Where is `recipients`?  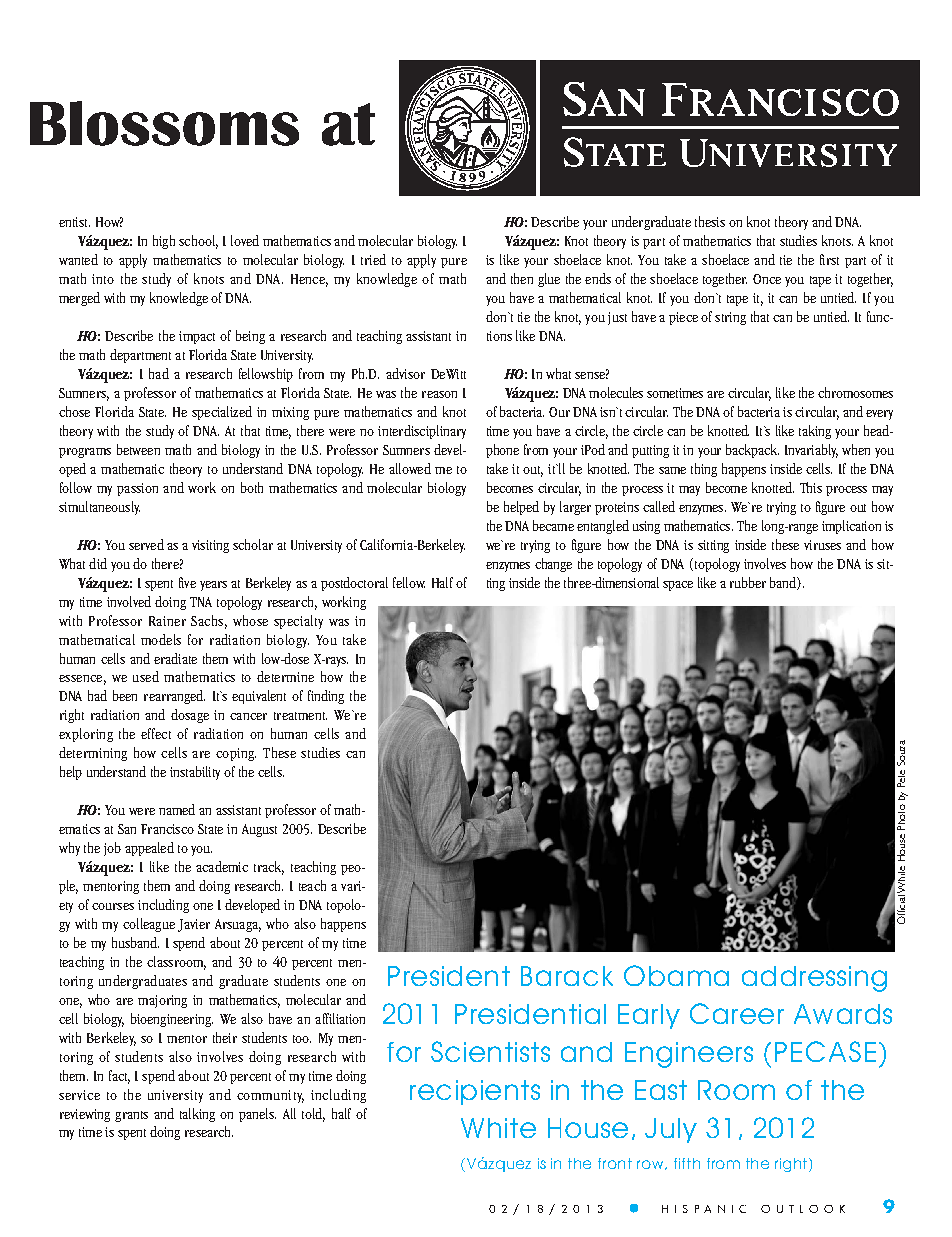 recipients is located at coordinates (475, 1092).
